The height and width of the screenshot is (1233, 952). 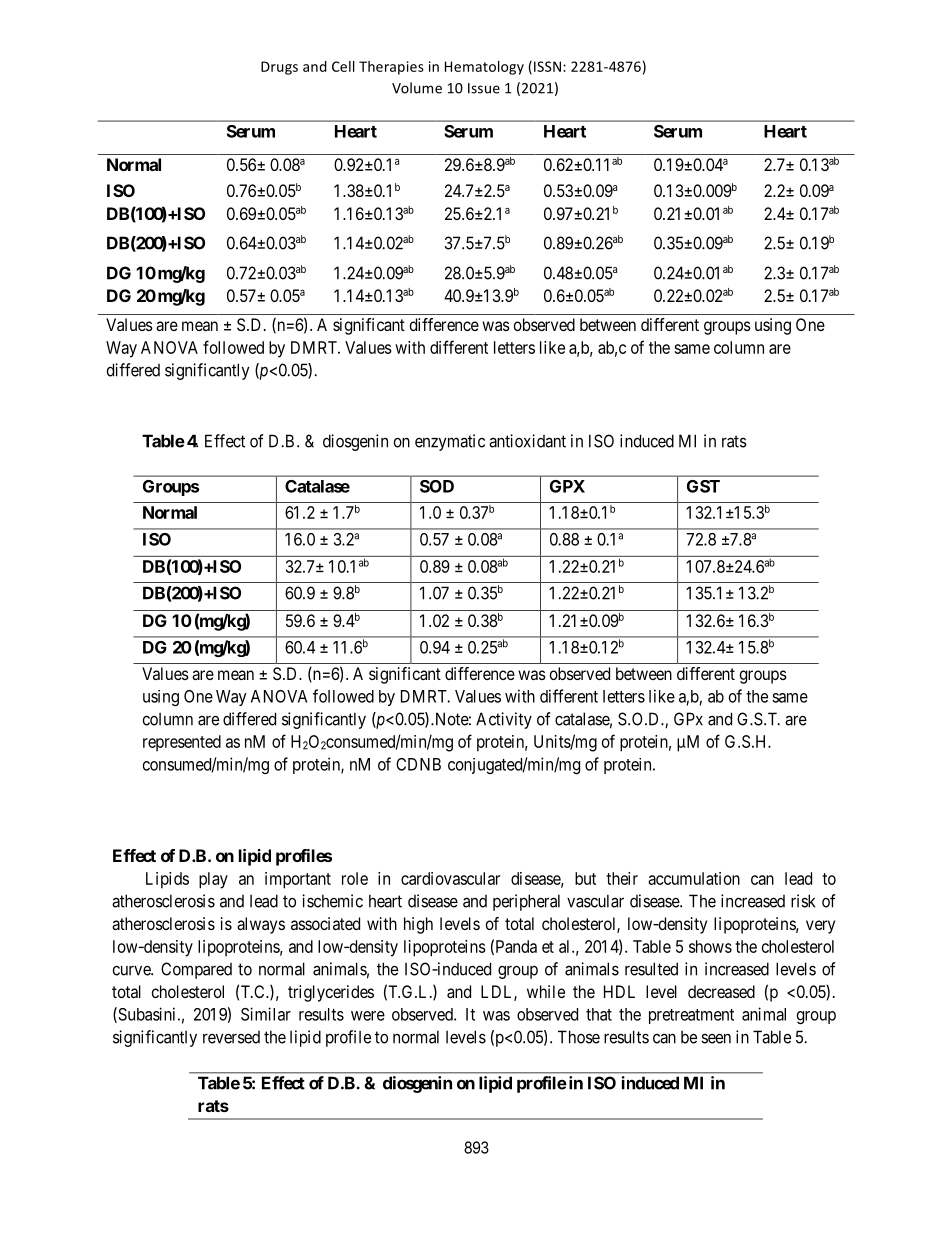 I want to click on Issue, so click(x=484, y=88).
